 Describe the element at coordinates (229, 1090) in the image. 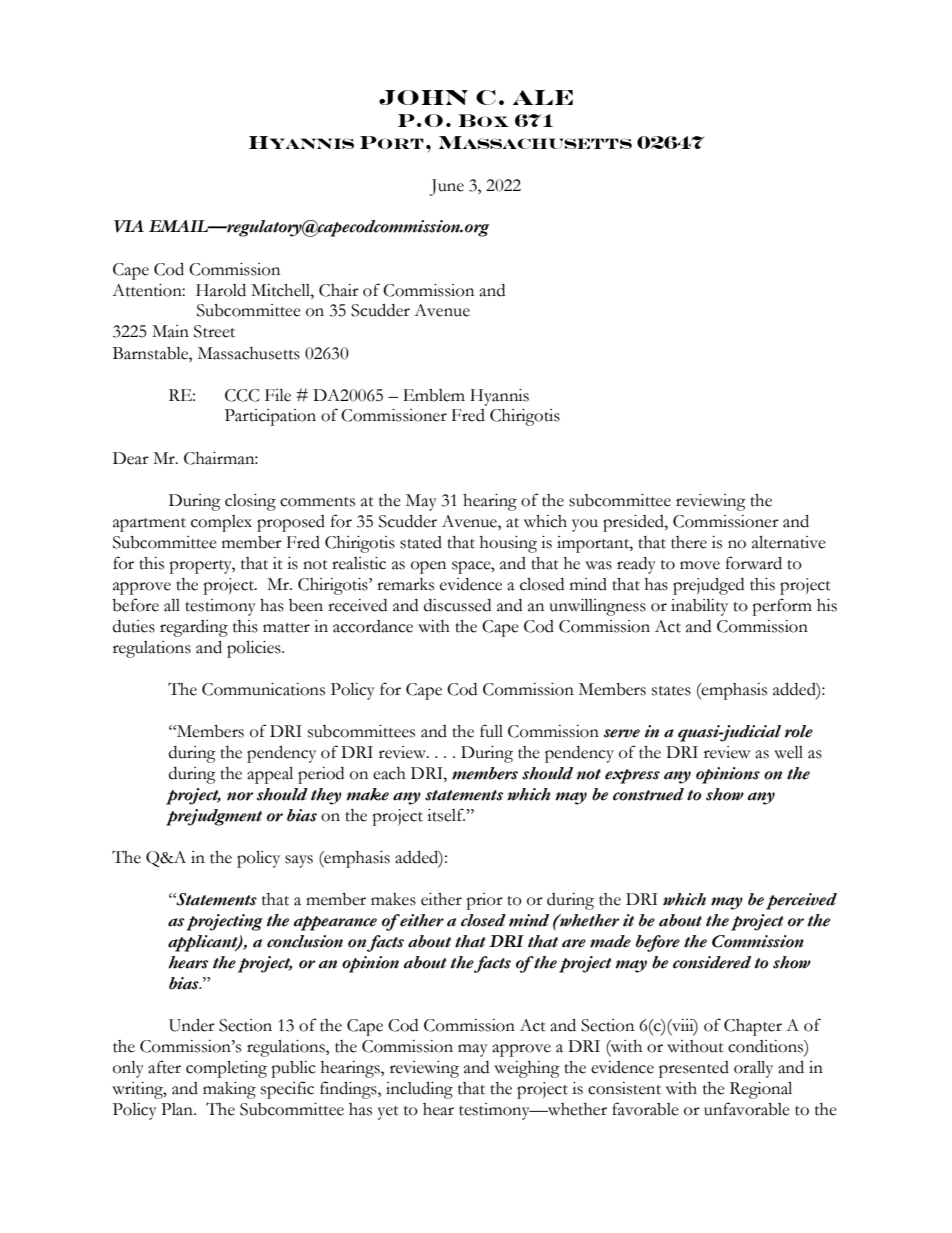

I see `making` at that location.
